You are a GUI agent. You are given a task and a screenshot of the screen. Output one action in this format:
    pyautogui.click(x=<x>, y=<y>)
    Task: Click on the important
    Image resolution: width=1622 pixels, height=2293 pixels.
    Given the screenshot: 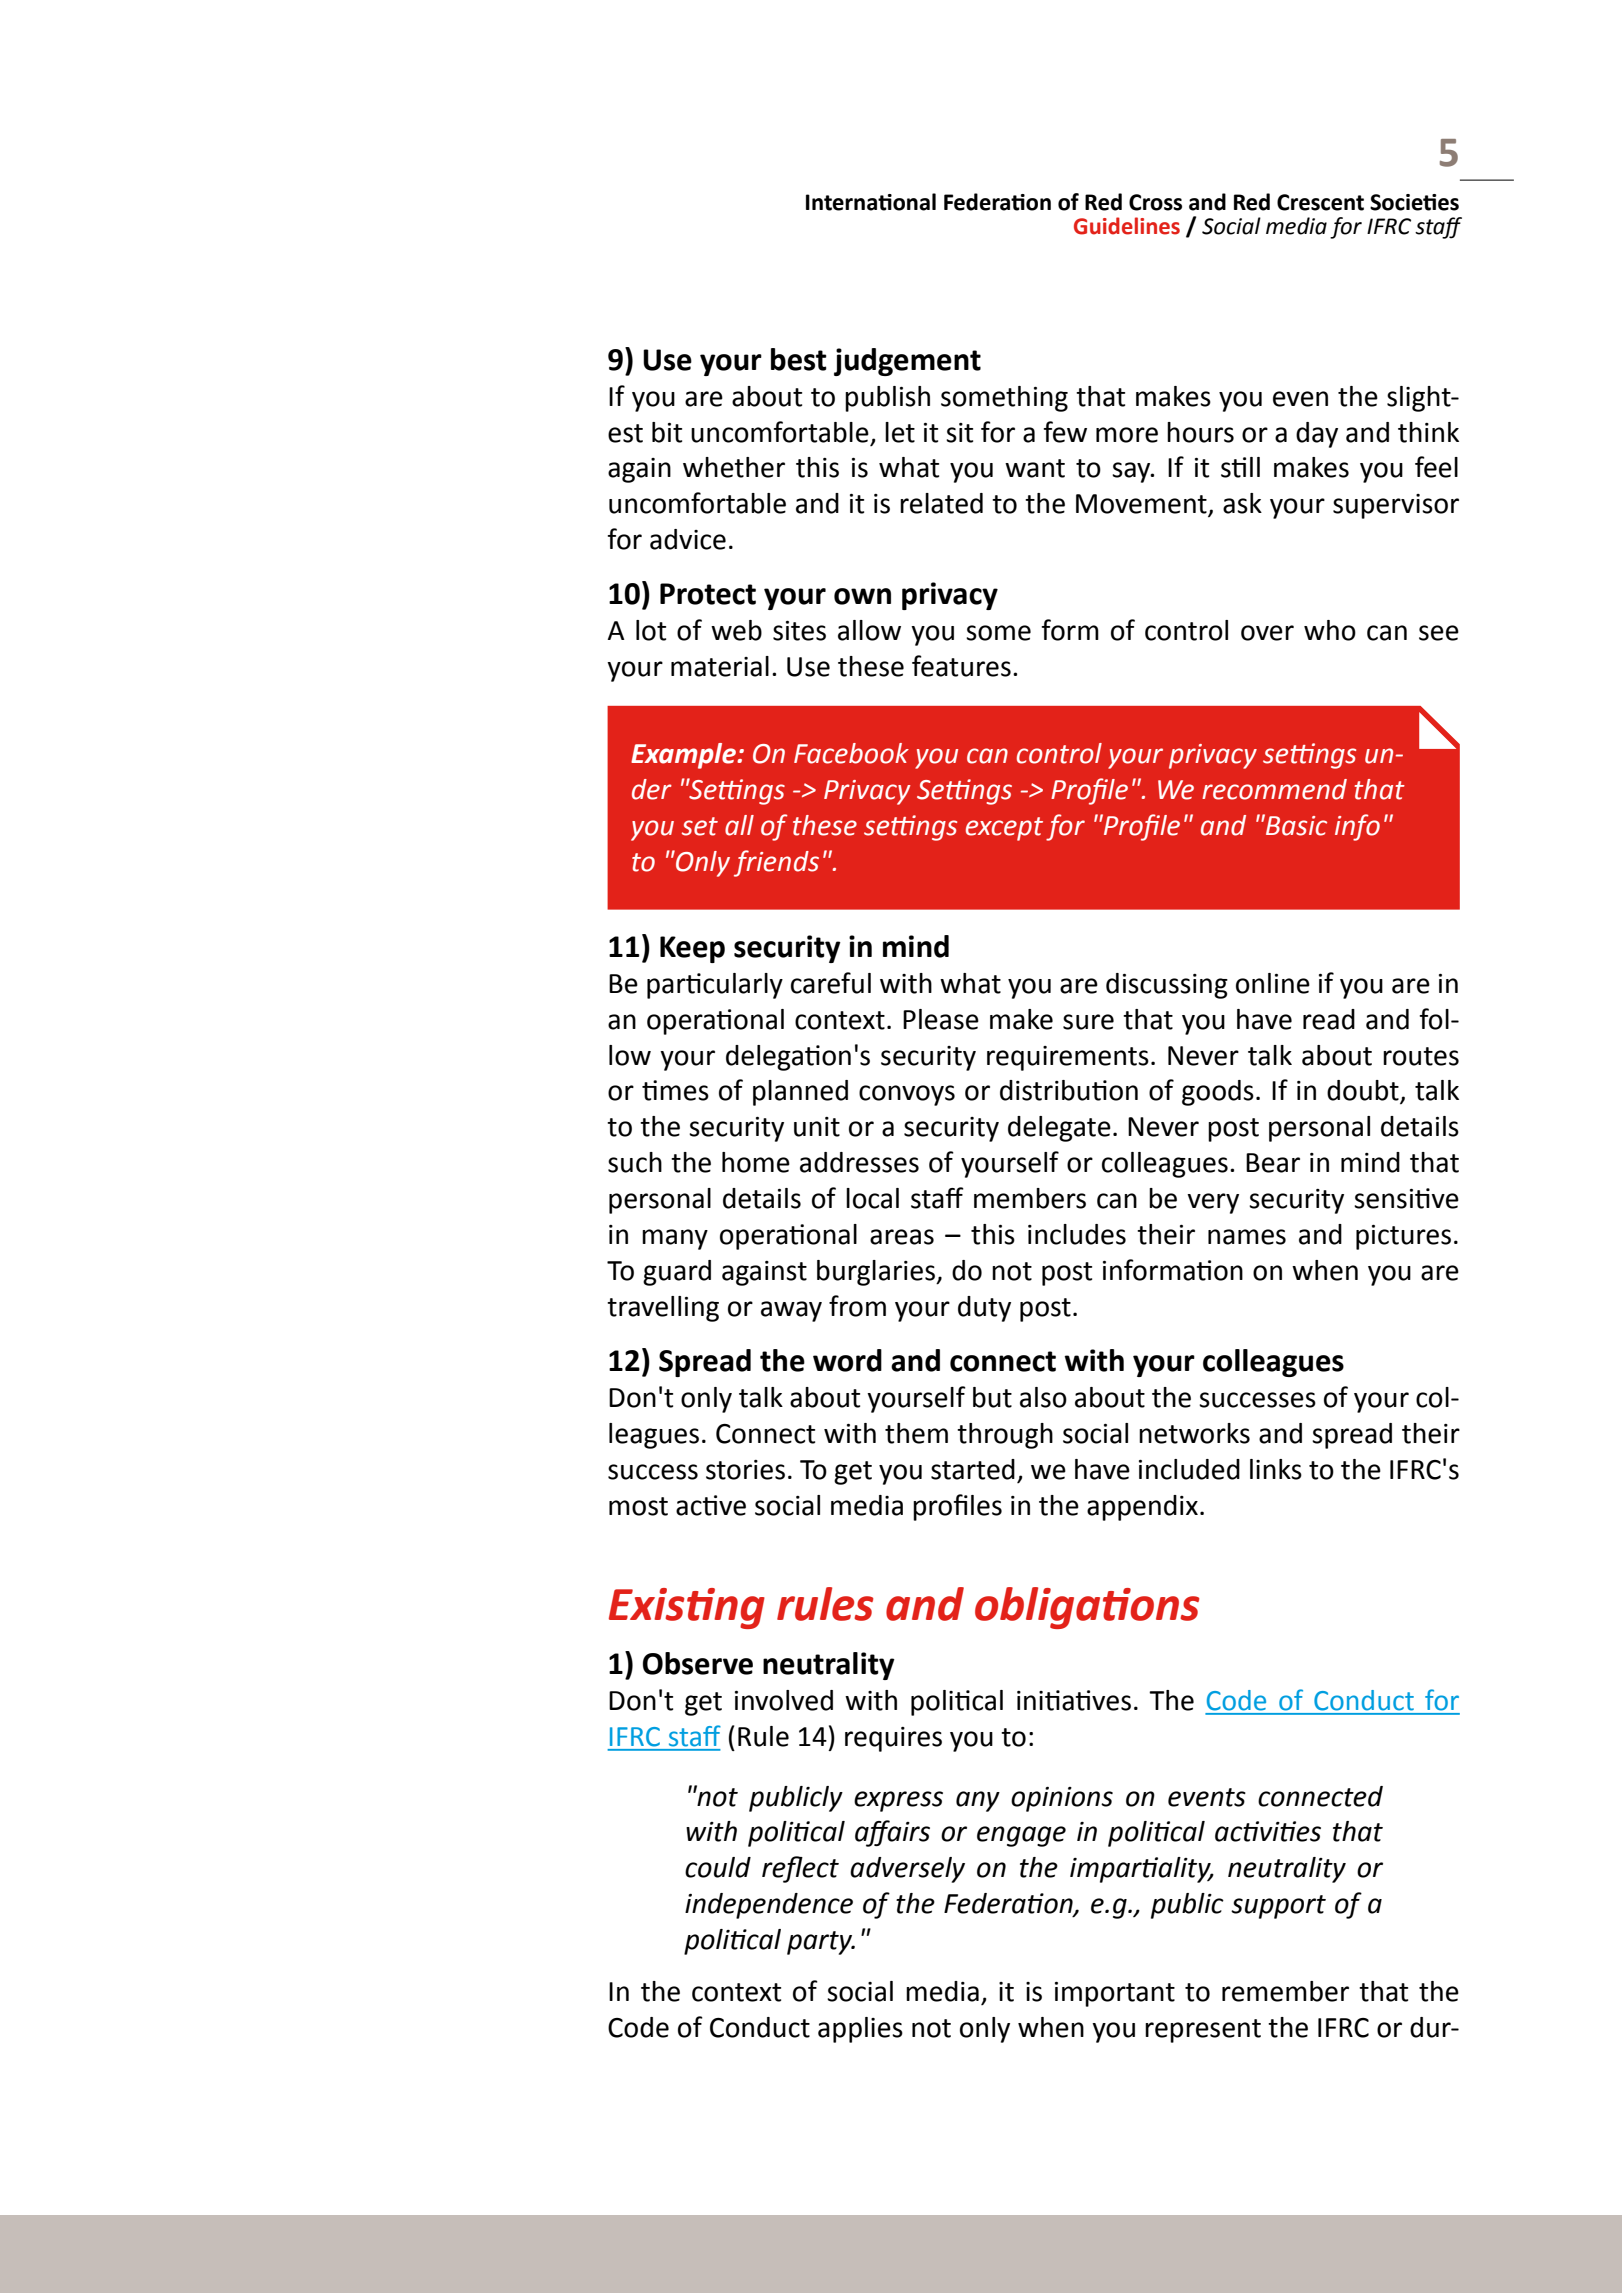 What is the action you would take?
    pyautogui.click(x=1115, y=1994)
